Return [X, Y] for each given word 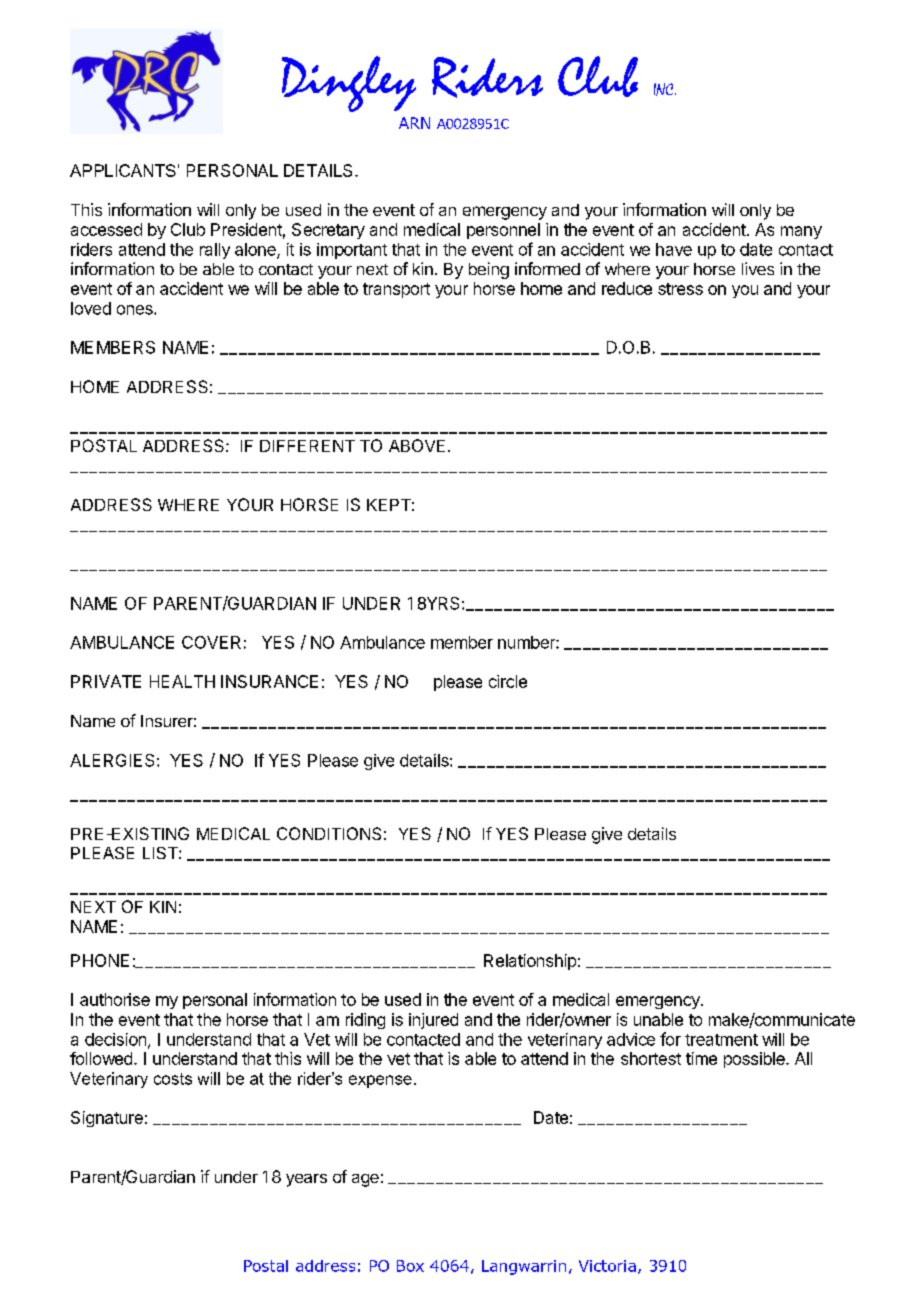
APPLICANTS [123, 170]
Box [410, 1266]
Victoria [607, 1266]
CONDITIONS [329, 833]
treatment [721, 1040]
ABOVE [417, 445]
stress [680, 289]
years [306, 1180]
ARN [414, 123]
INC [665, 89]
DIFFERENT [307, 446]
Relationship [530, 962]
